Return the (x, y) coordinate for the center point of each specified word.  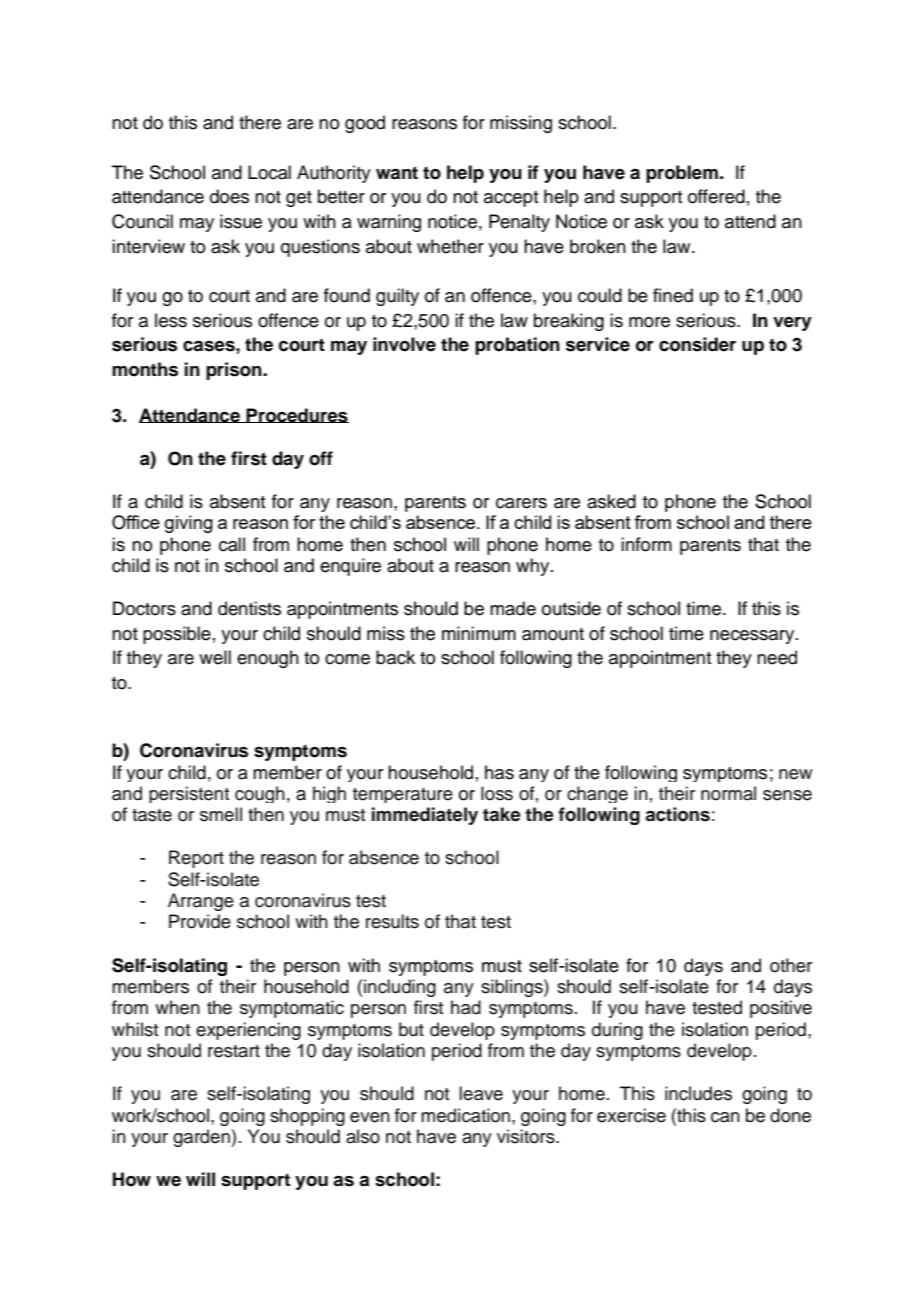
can (725, 1117)
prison (235, 371)
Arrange (201, 902)
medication (465, 1115)
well (215, 657)
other (791, 965)
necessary (753, 637)
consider (697, 344)
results (392, 921)
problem (682, 174)
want (397, 173)
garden (202, 1138)
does (229, 196)
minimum (479, 633)
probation (517, 346)
